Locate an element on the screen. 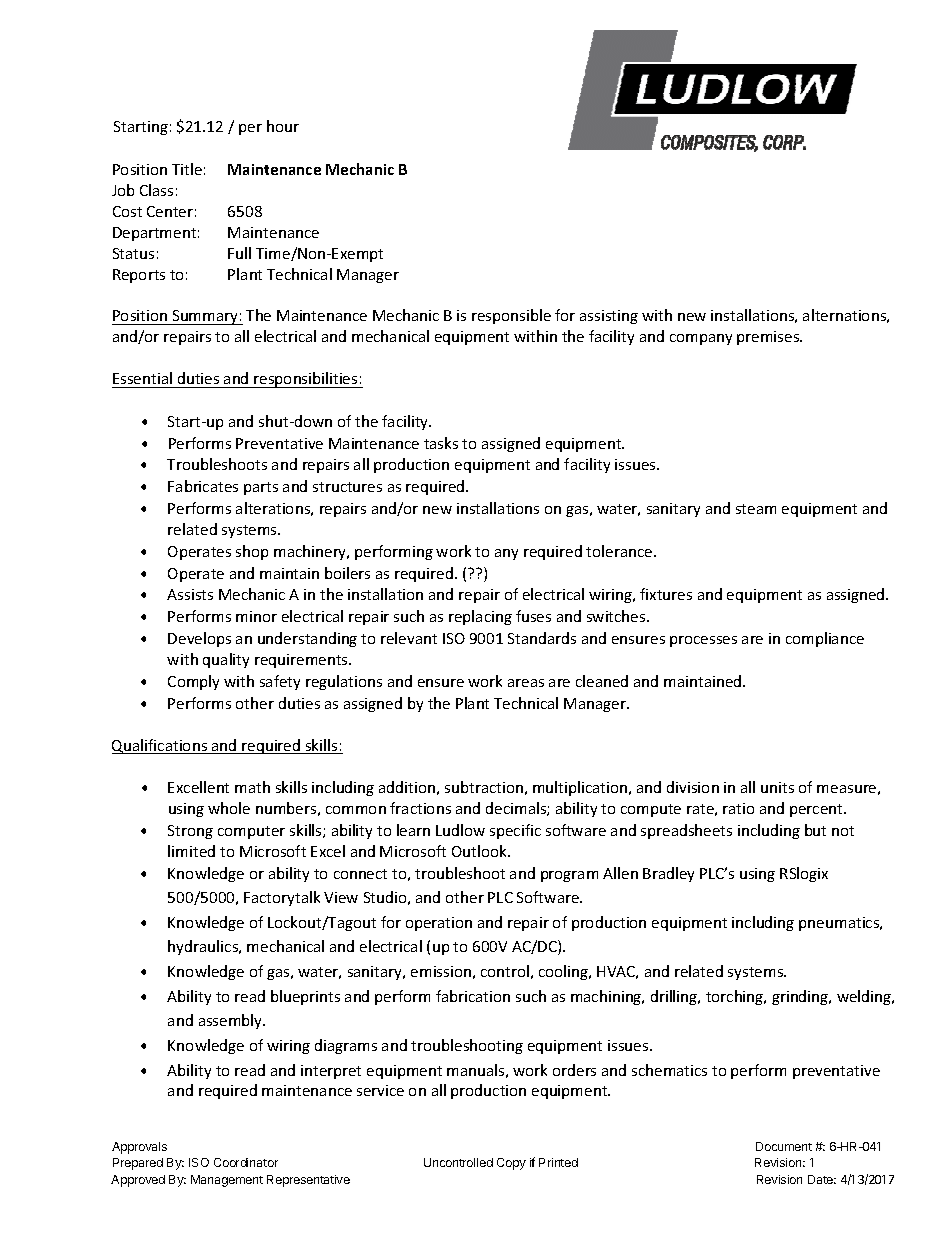  Title is located at coordinates (187, 169).
